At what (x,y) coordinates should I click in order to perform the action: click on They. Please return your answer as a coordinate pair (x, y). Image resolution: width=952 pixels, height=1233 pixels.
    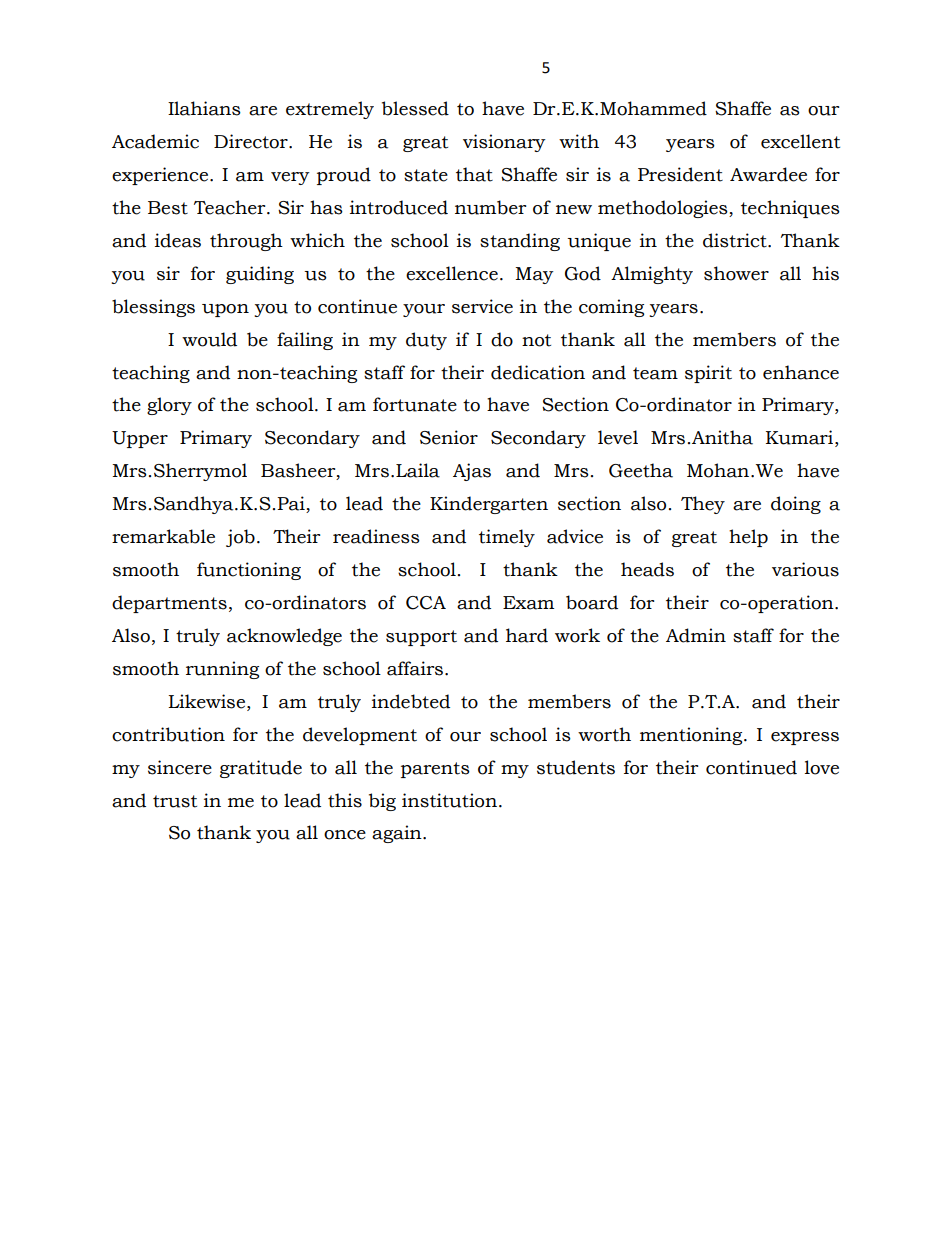
    Looking at the image, I should click on (703, 505).
